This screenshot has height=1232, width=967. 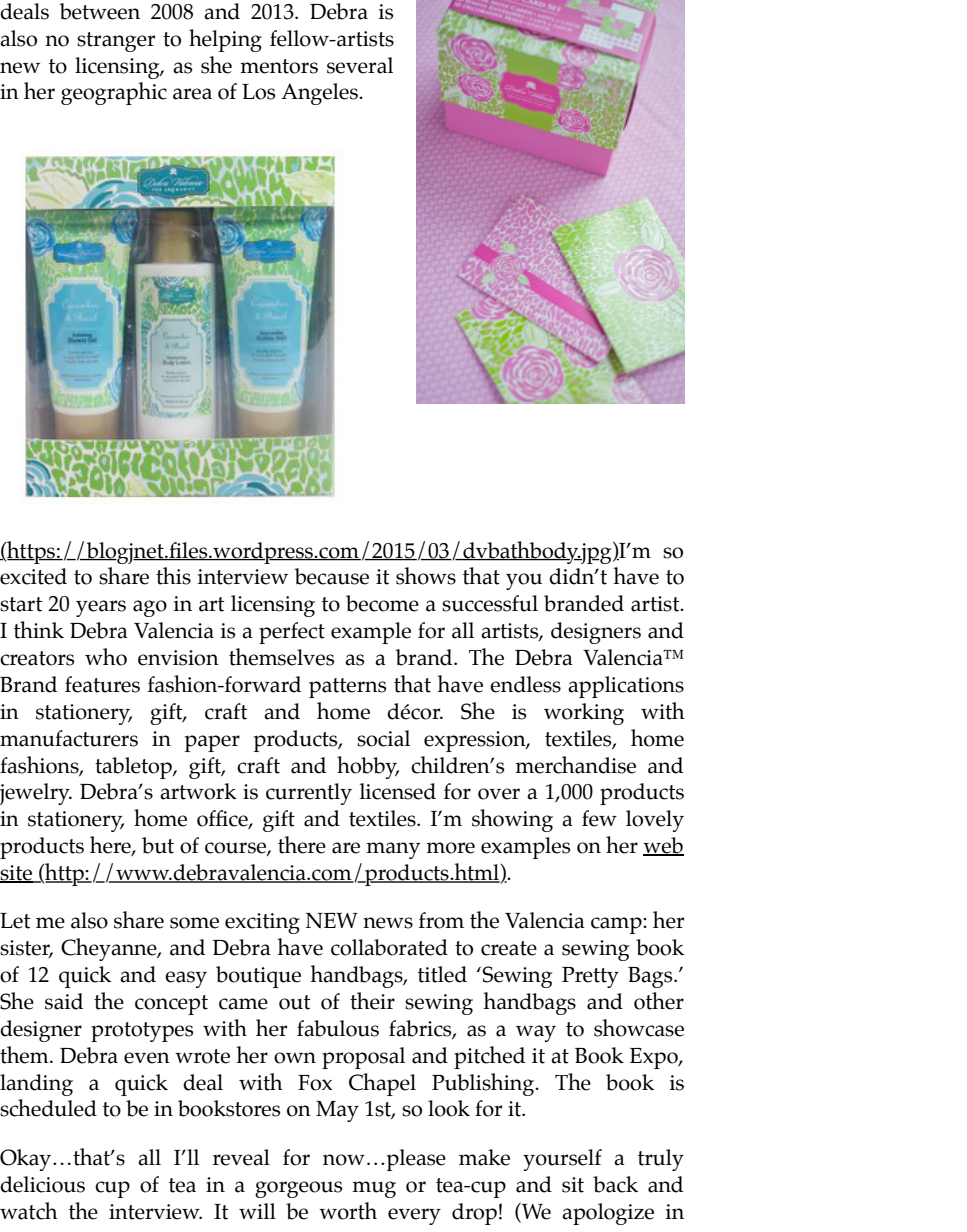 I want to click on years, so click(x=101, y=608).
